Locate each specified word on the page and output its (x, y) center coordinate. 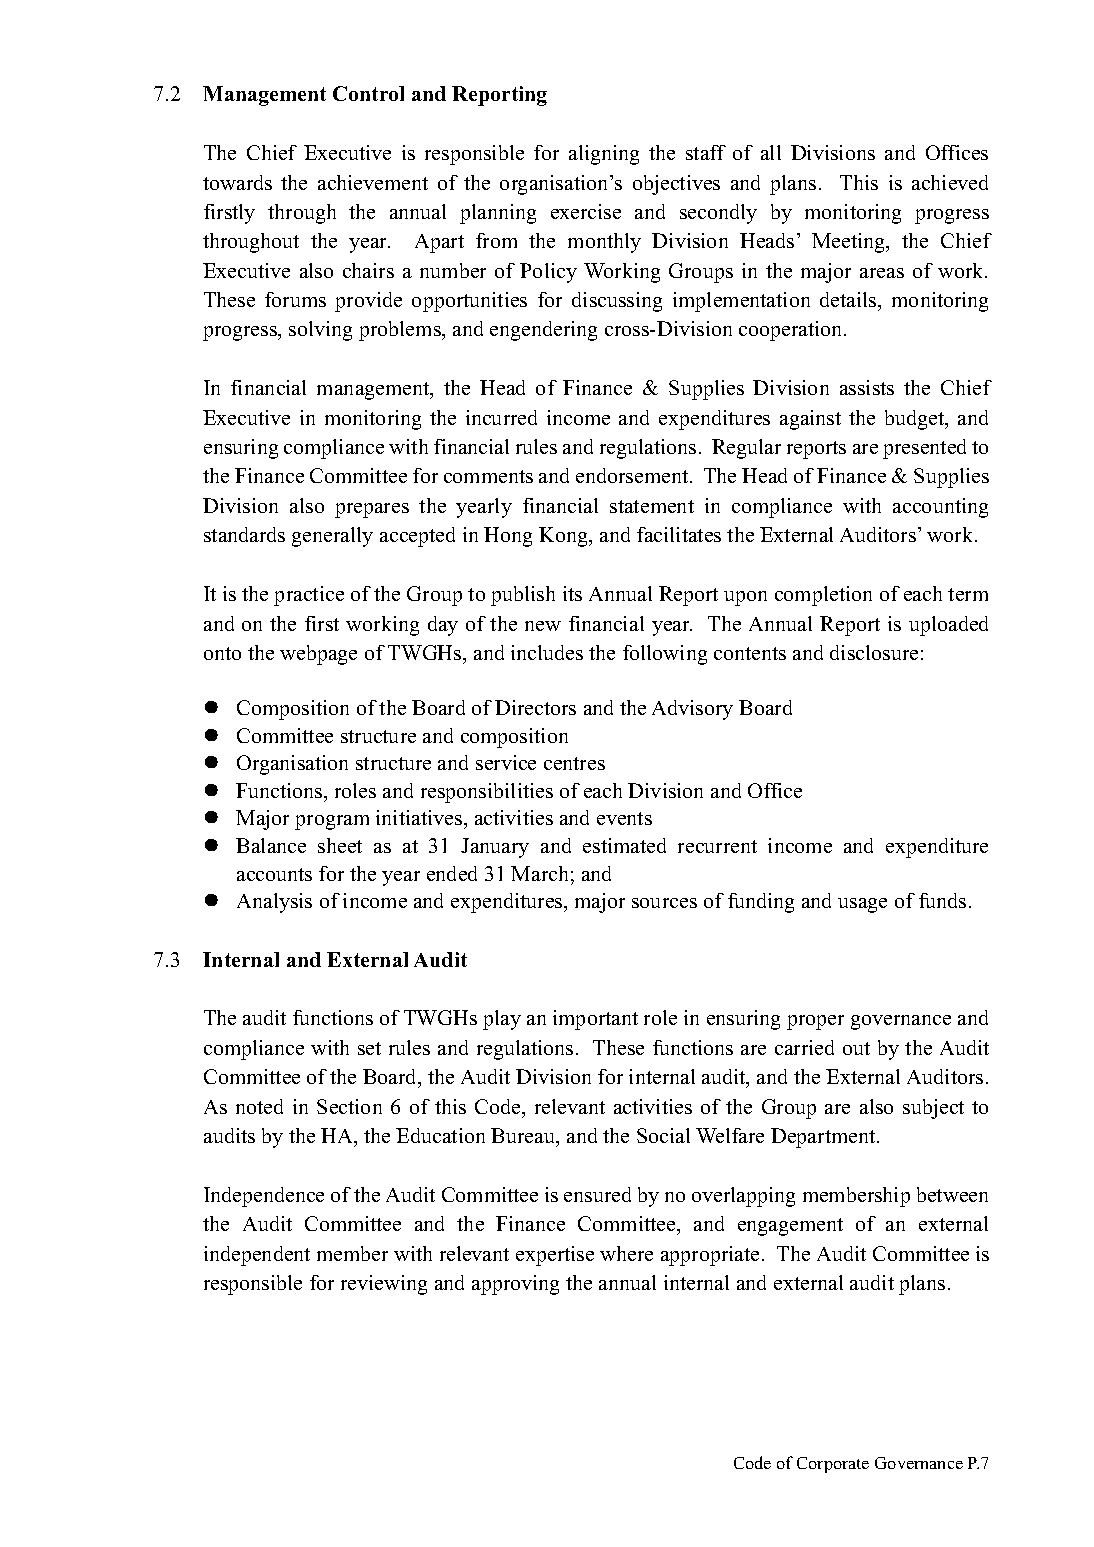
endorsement (633, 475)
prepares (372, 510)
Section (349, 1106)
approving (515, 1285)
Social (663, 1135)
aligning (604, 155)
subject (933, 1109)
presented (924, 449)
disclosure (874, 652)
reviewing (384, 1285)
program (332, 822)
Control (368, 93)
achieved (950, 182)
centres (574, 763)
